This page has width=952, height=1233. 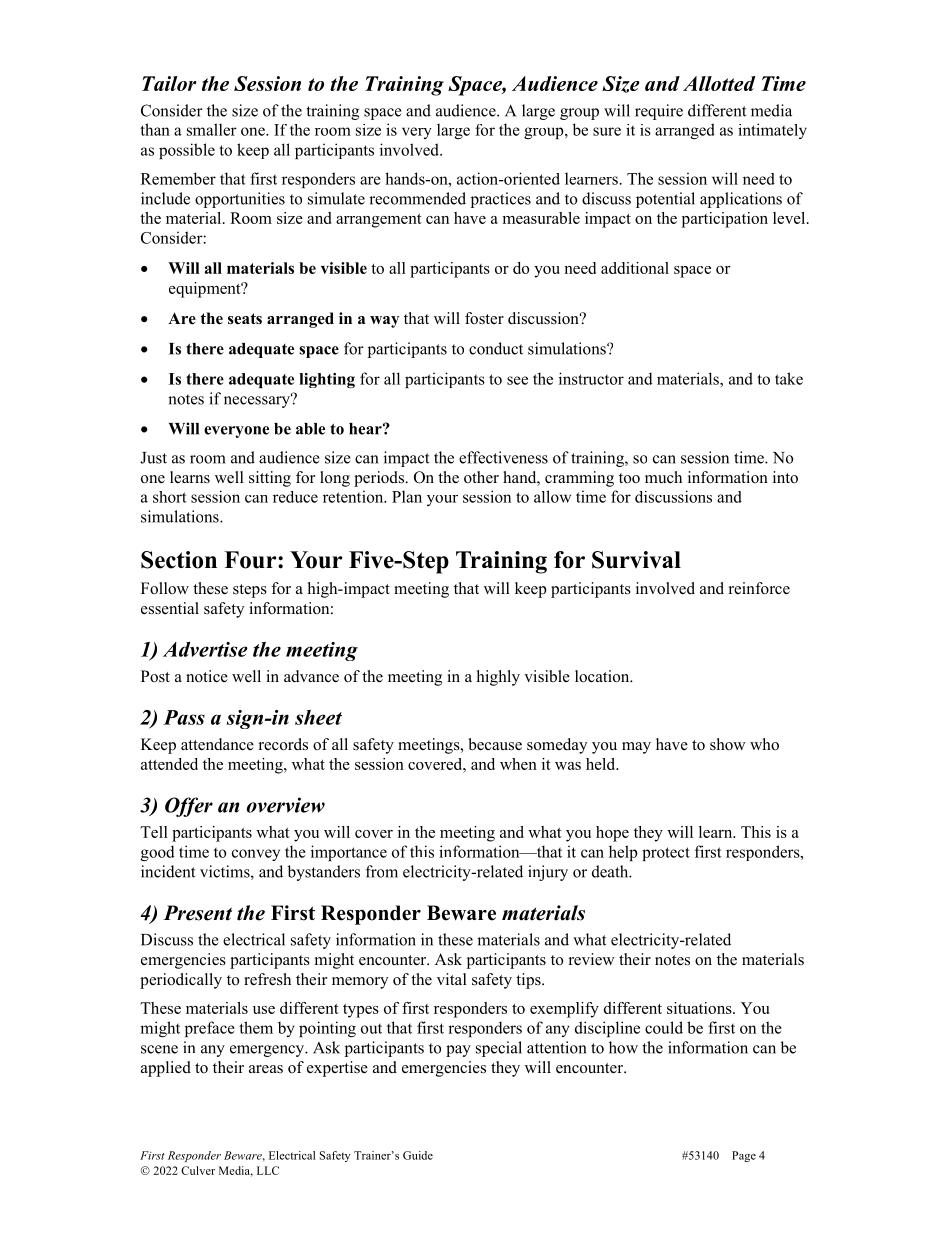 What do you see at coordinates (205, 649) in the page?
I see `Advertise` at bounding box center [205, 649].
